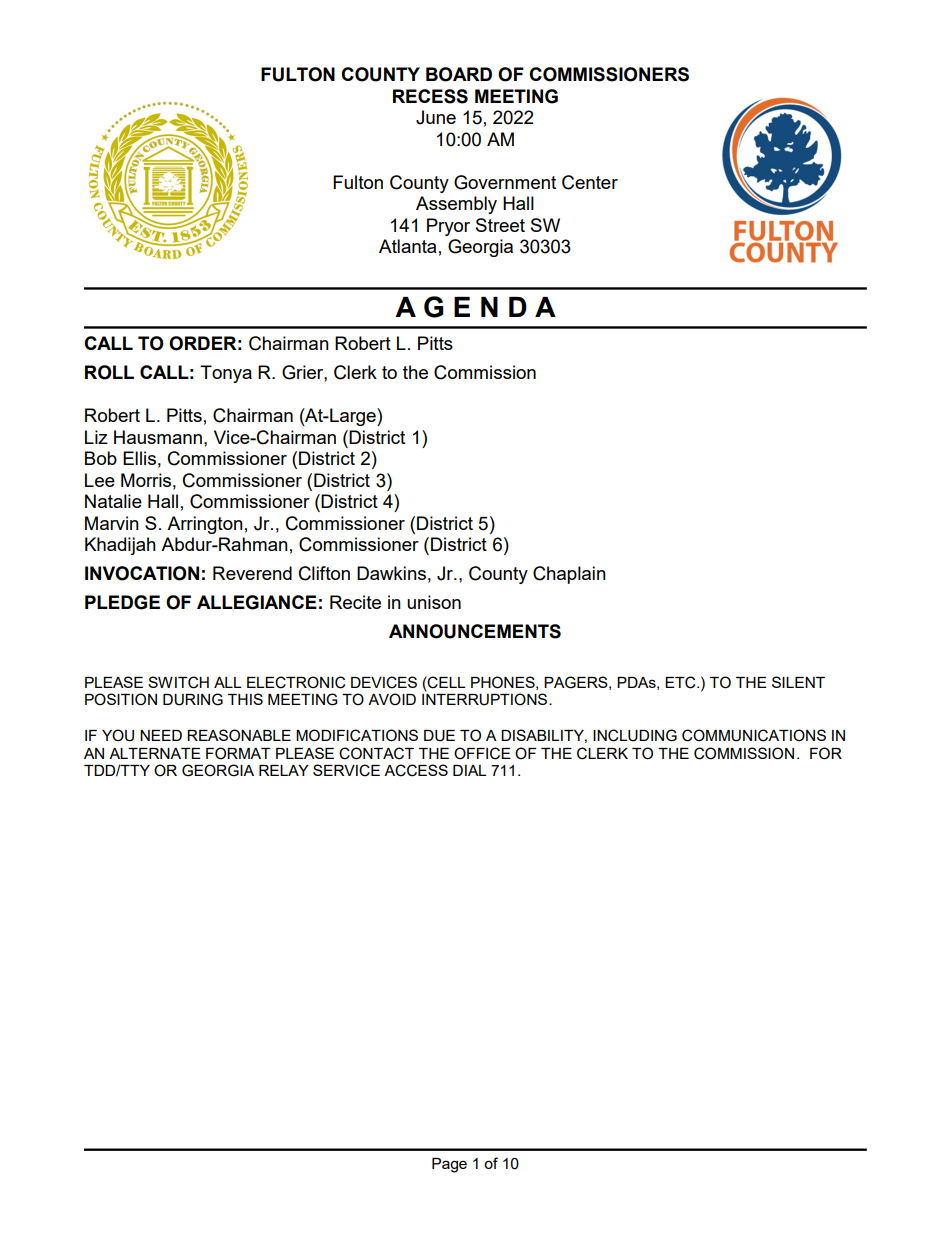 Image resolution: width=952 pixels, height=1233 pixels. I want to click on RECESS, so click(430, 96).
